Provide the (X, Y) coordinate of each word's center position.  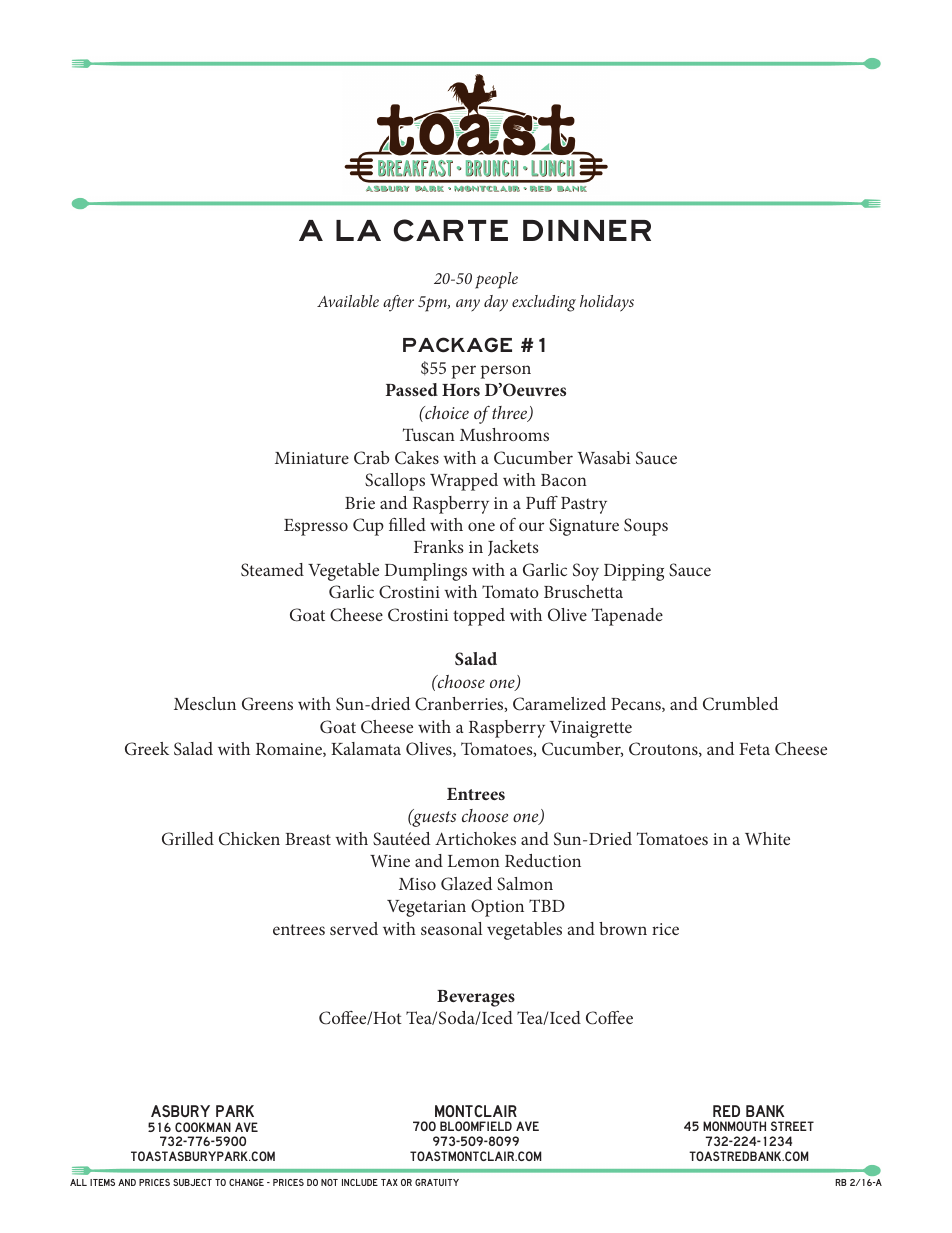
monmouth (734, 1126)
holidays (607, 303)
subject (192, 1182)
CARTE (451, 230)
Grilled (188, 839)
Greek (147, 749)
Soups (646, 527)
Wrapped (464, 482)
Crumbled (740, 704)
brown (623, 928)
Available (348, 301)
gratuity (437, 1182)
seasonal (452, 928)
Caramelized (559, 704)
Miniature (312, 458)
